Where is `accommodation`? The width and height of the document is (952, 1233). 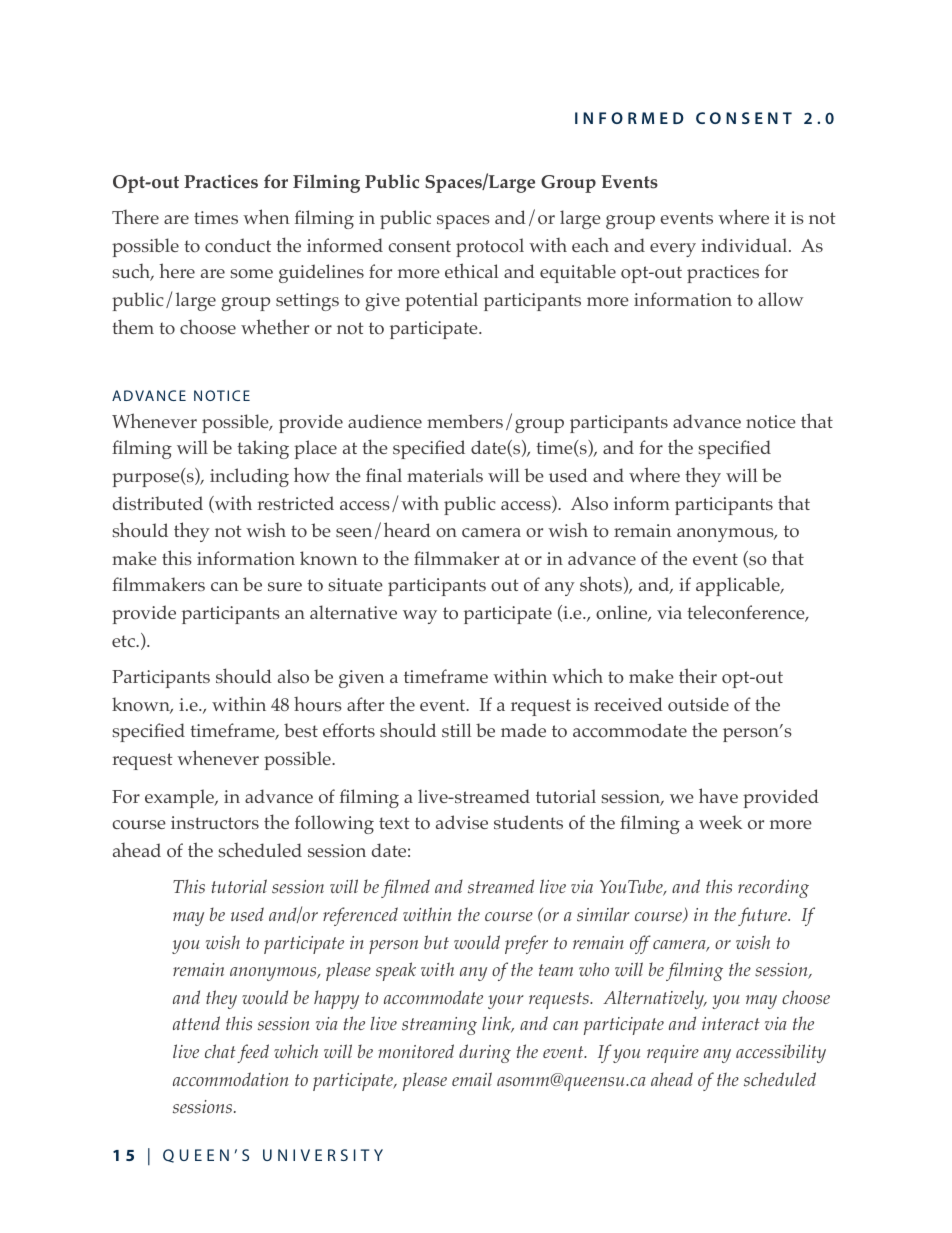
accommodation is located at coordinates (231, 1079).
